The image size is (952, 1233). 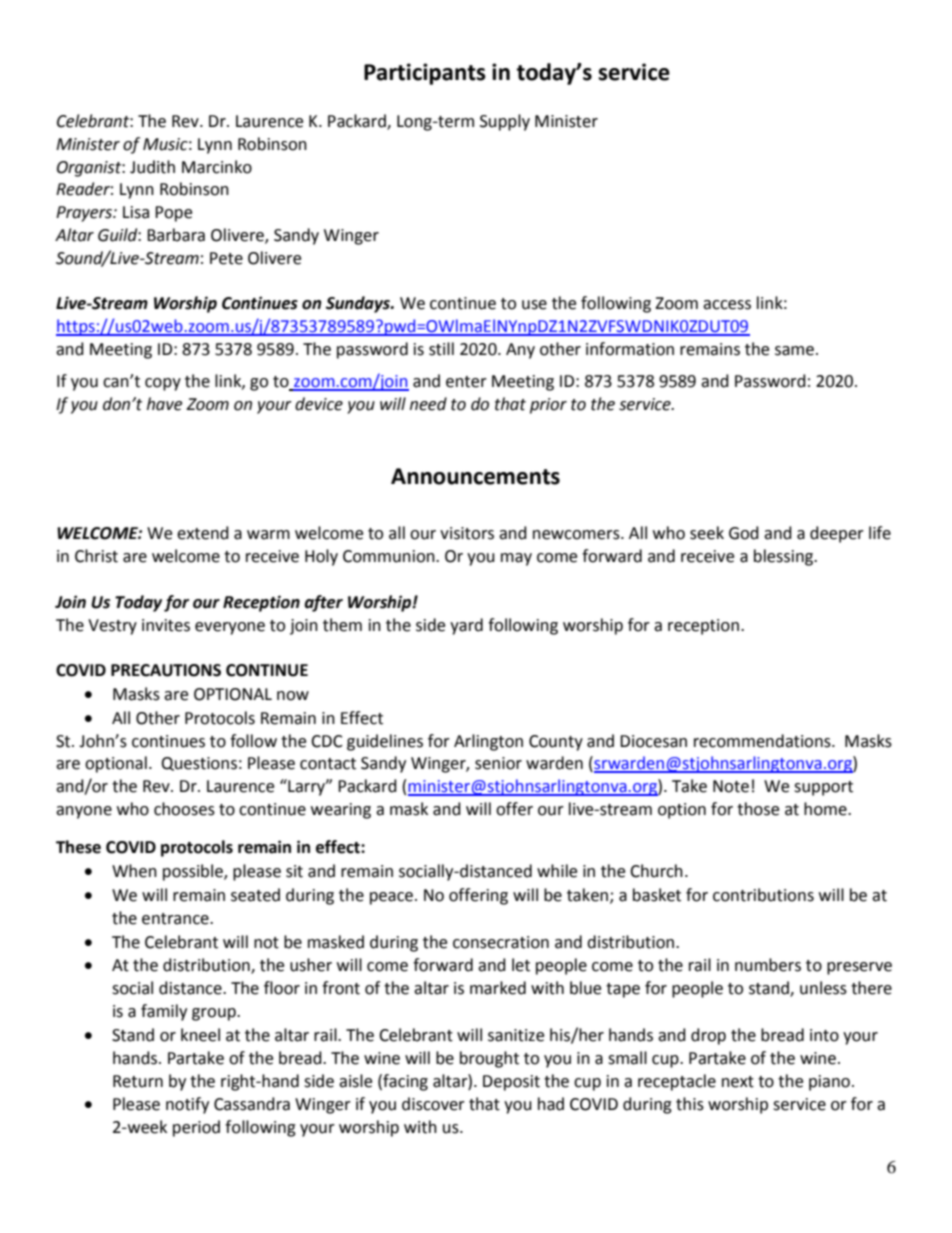 What do you see at coordinates (727, 305) in the page?
I see `access` at bounding box center [727, 305].
